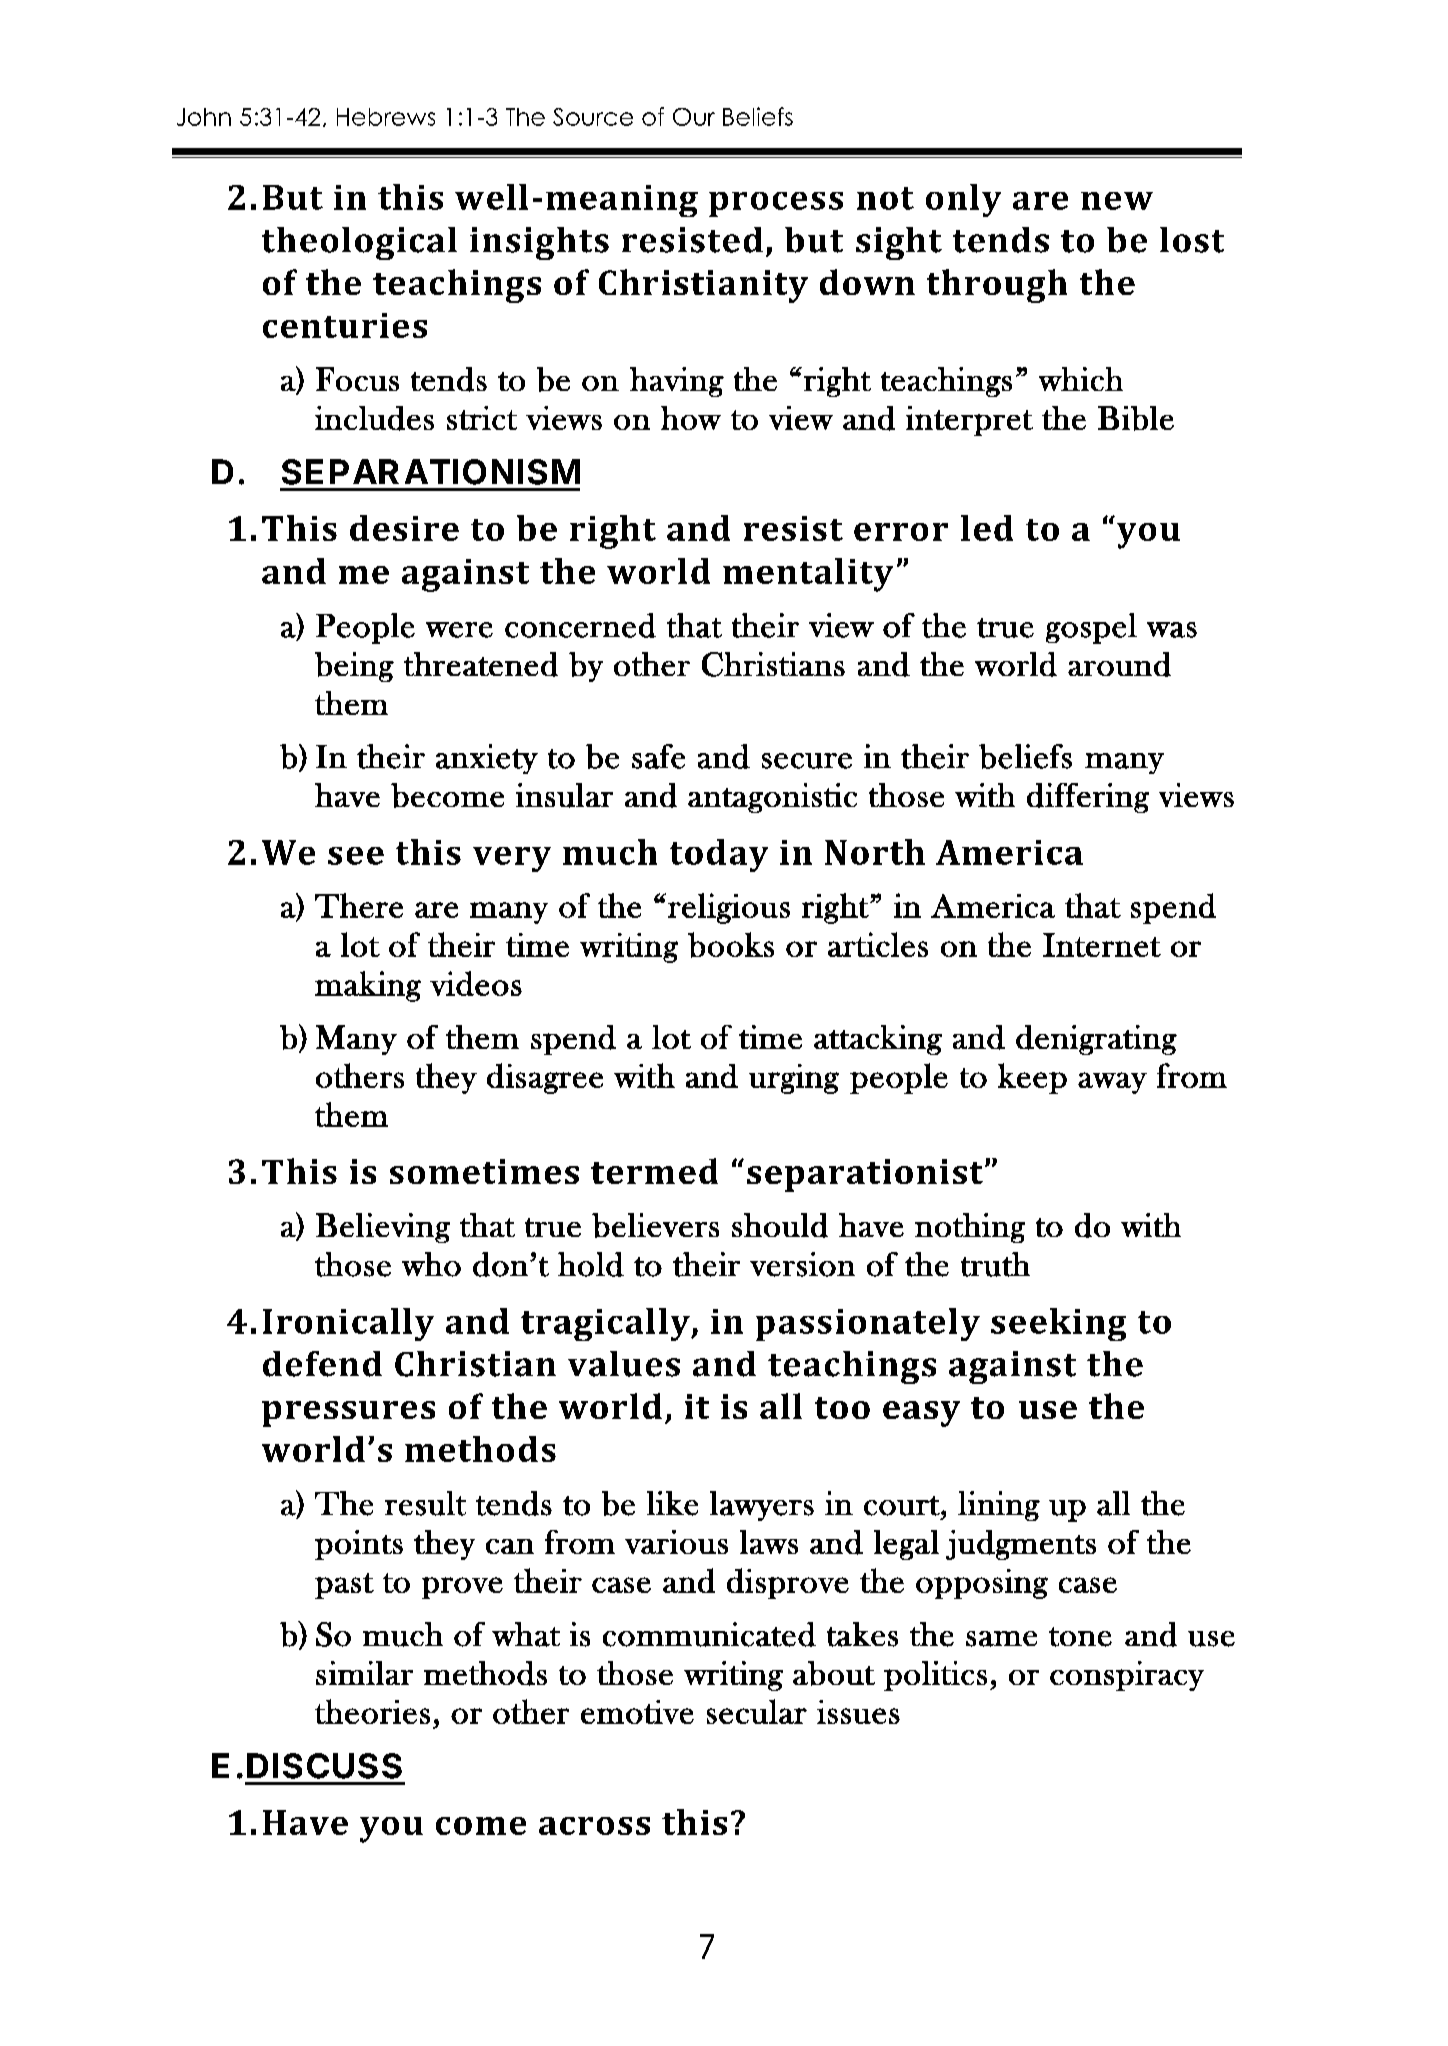  Describe the element at coordinates (322, 1364) in the document. I see `defend` at that location.
